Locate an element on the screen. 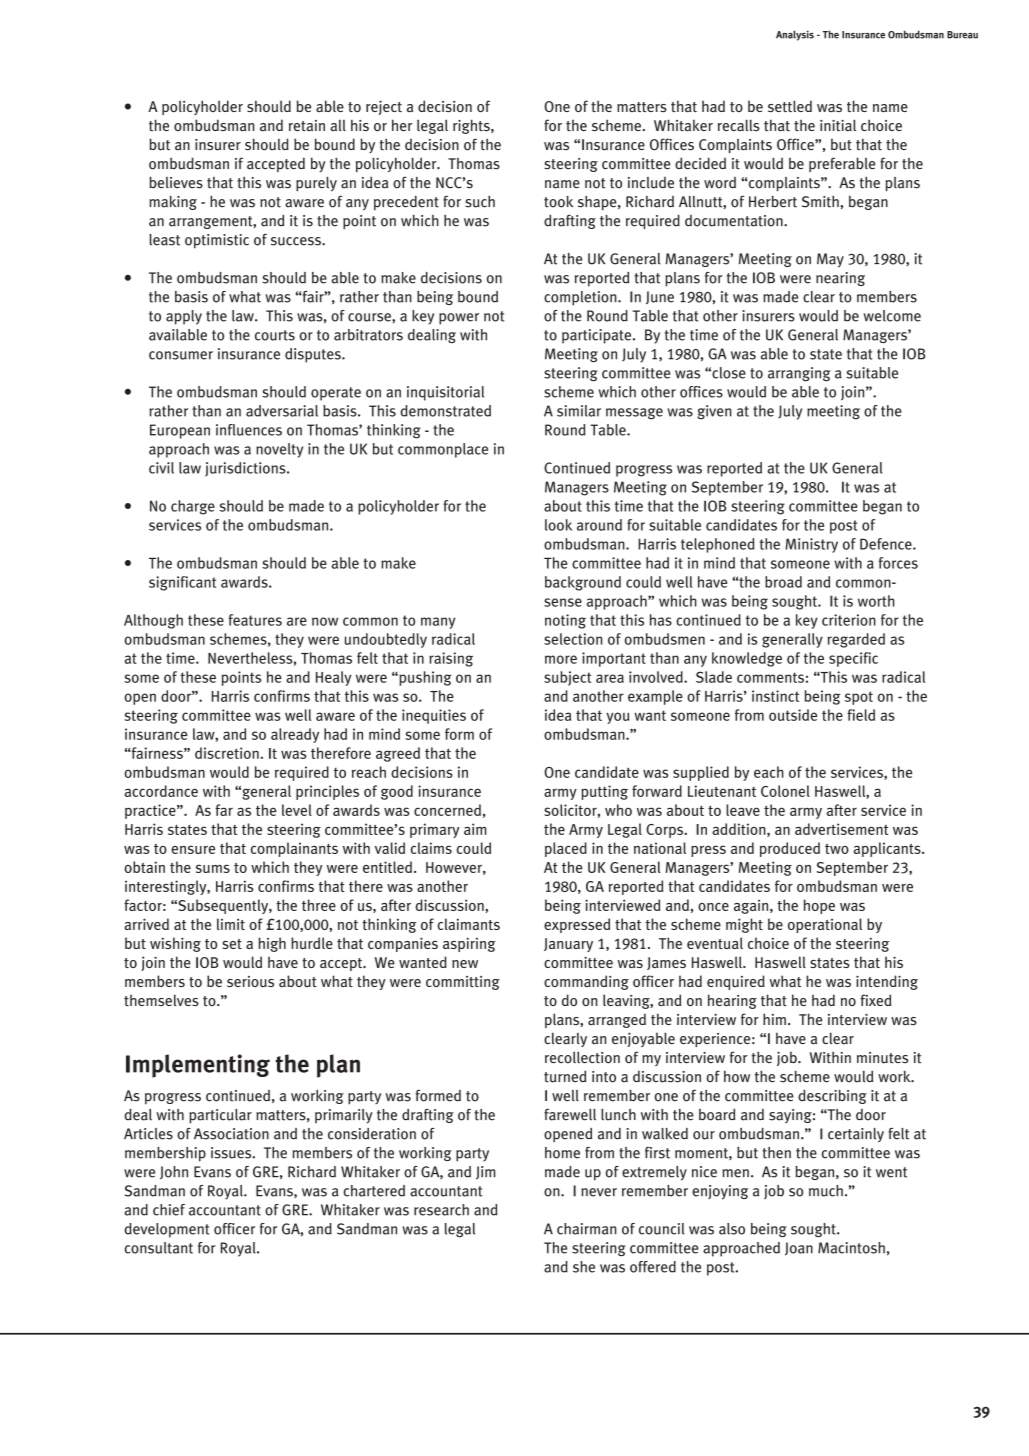 This screenshot has width=1029, height=1456. limit is located at coordinates (231, 924).
